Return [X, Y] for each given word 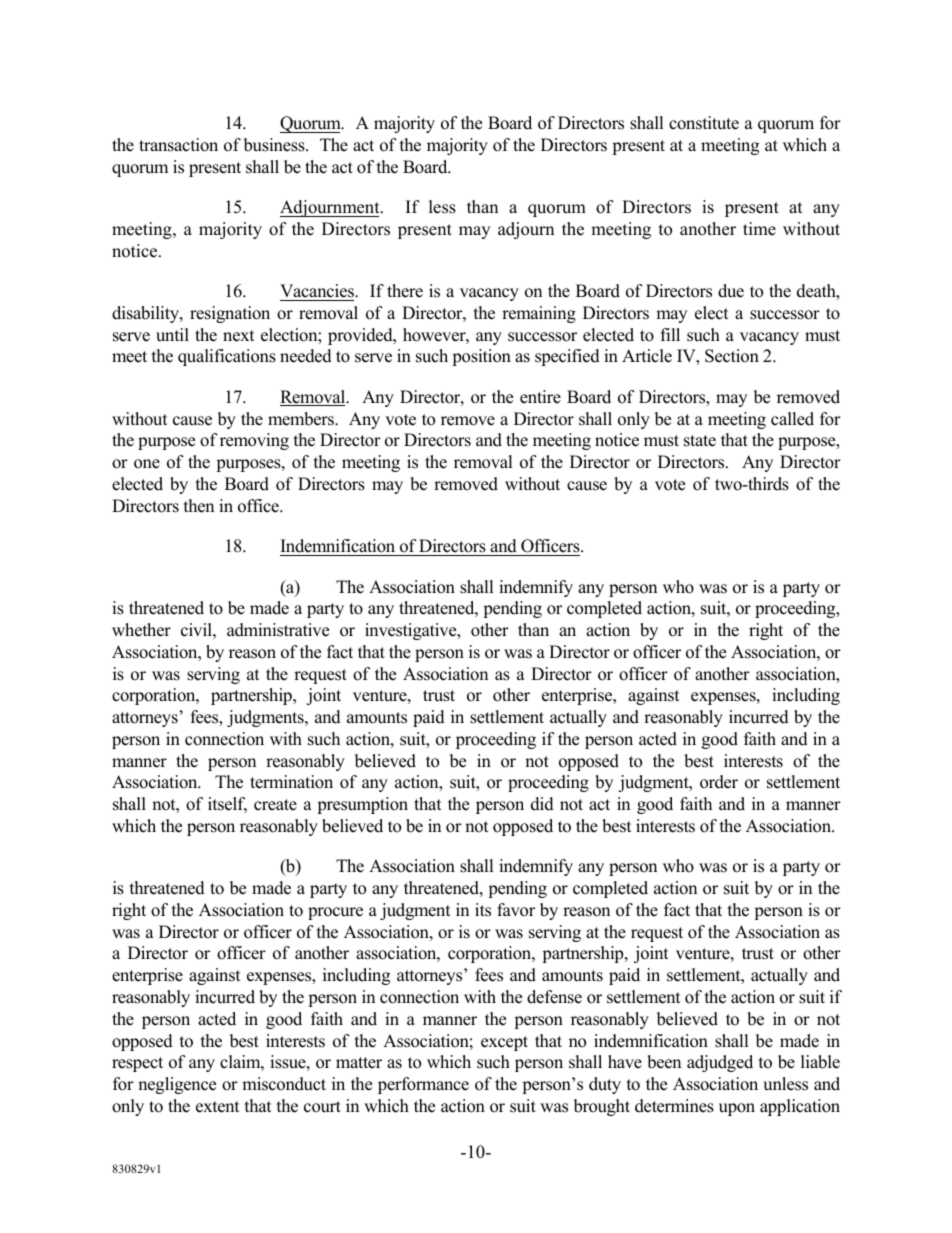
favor [516, 910]
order [719, 782]
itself [227, 805]
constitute [704, 123]
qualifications [227, 357]
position [481, 357]
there [405, 291]
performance [423, 1085]
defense [554, 997]
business [275, 145]
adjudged [720, 1063]
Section [732, 356]
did [542, 804]
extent [218, 1107]
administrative [278, 630]
